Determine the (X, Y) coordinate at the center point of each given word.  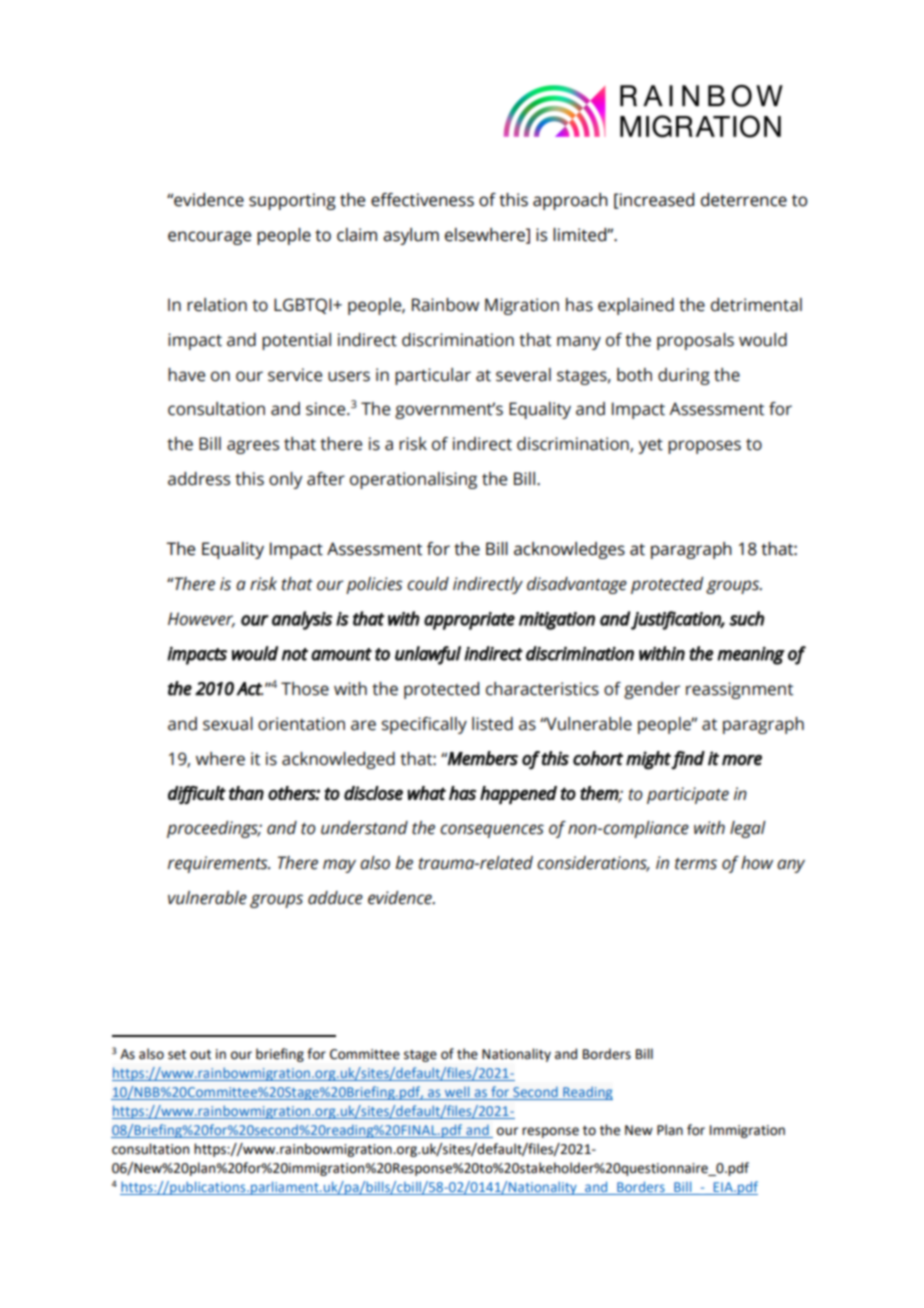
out (200, 1055)
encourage (209, 238)
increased (656, 201)
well (457, 1093)
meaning (751, 655)
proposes (704, 447)
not (295, 654)
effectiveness (422, 200)
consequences (492, 831)
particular (433, 376)
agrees (253, 447)
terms (696, 864)
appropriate (469, 621)
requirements (219, 864)
